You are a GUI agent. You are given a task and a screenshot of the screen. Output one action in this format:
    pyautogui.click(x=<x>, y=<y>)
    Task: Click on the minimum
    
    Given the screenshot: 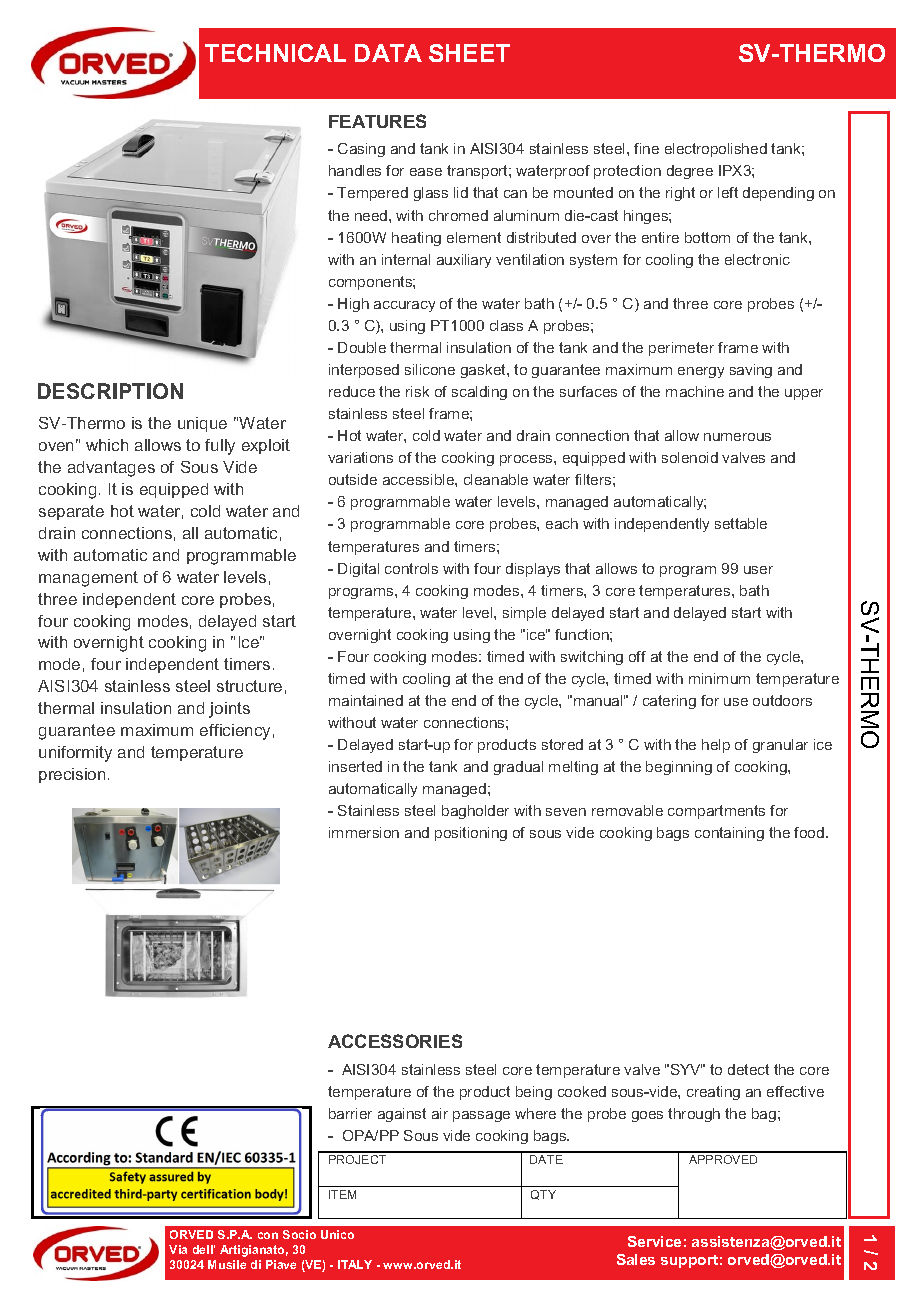 What is the action you would take?
    pyautogui.click(x=719, y=678)
